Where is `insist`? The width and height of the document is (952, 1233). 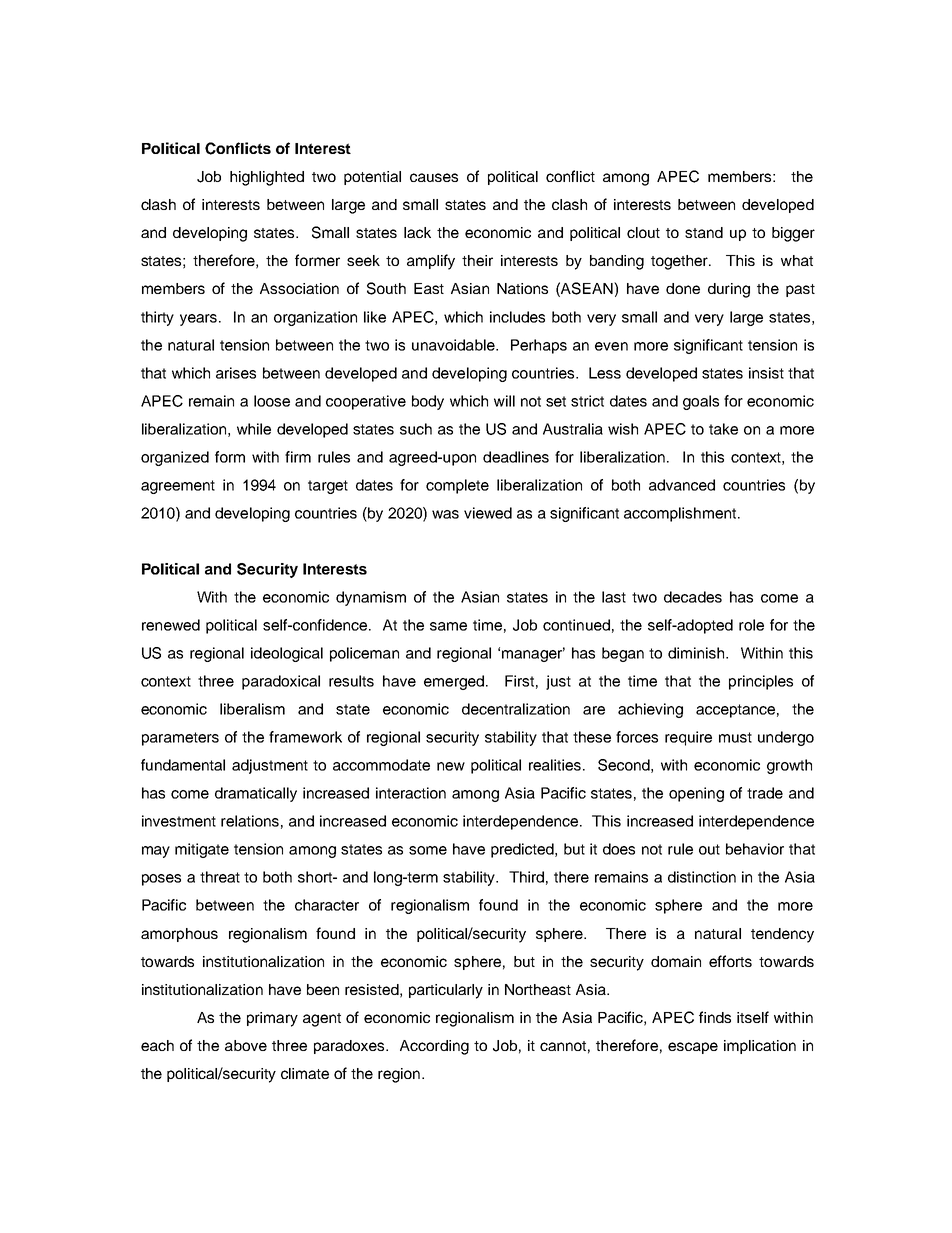 insist is located at coordinates (766, 373).
